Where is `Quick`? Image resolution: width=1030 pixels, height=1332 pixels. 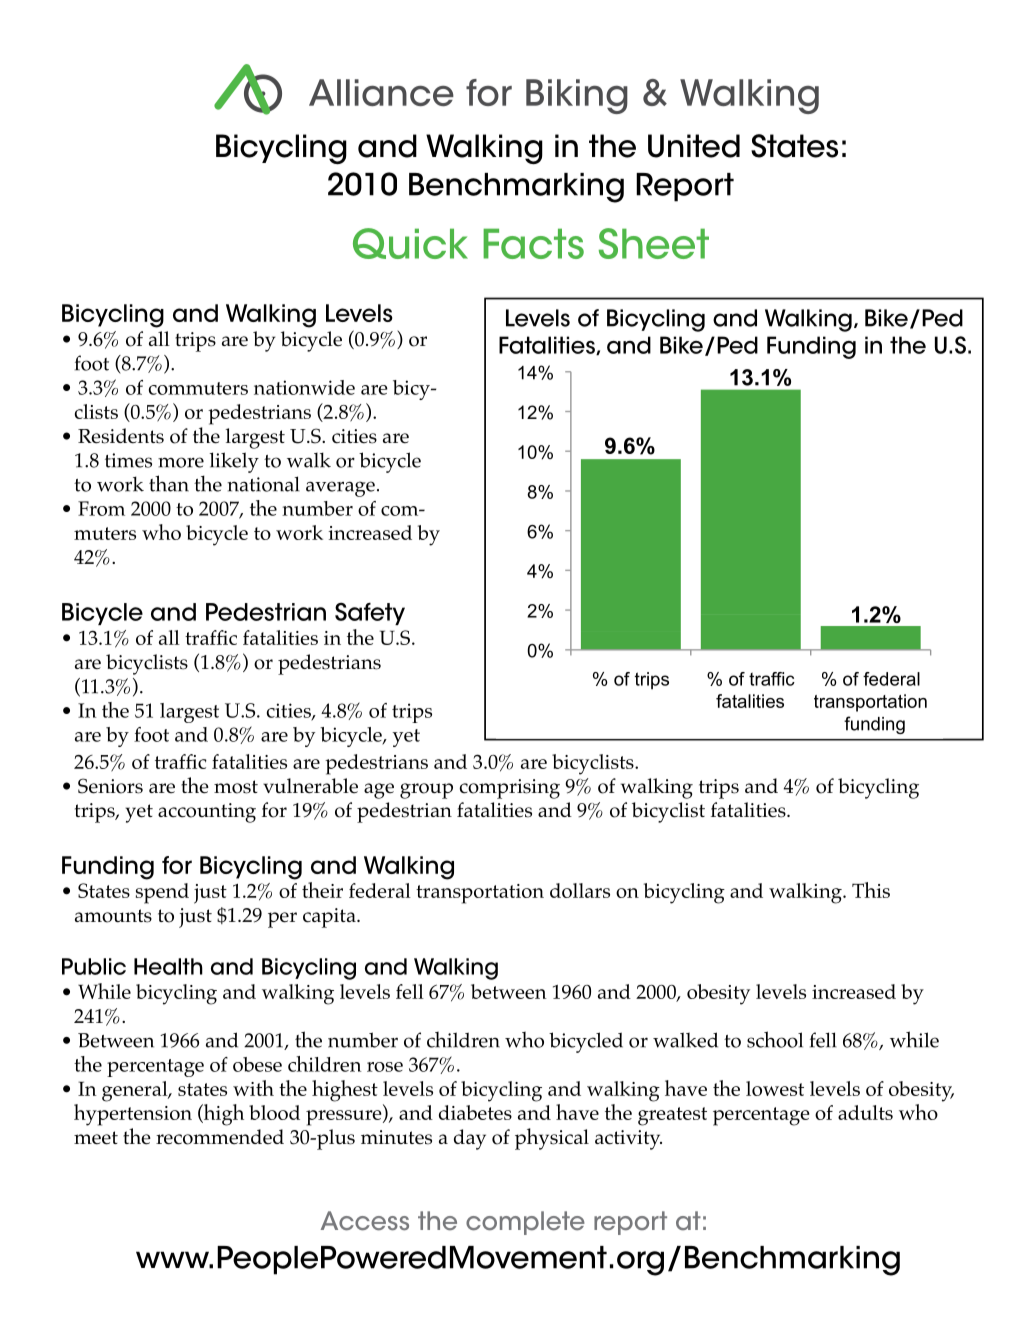
Quick is located at coordinates (410, 243).
